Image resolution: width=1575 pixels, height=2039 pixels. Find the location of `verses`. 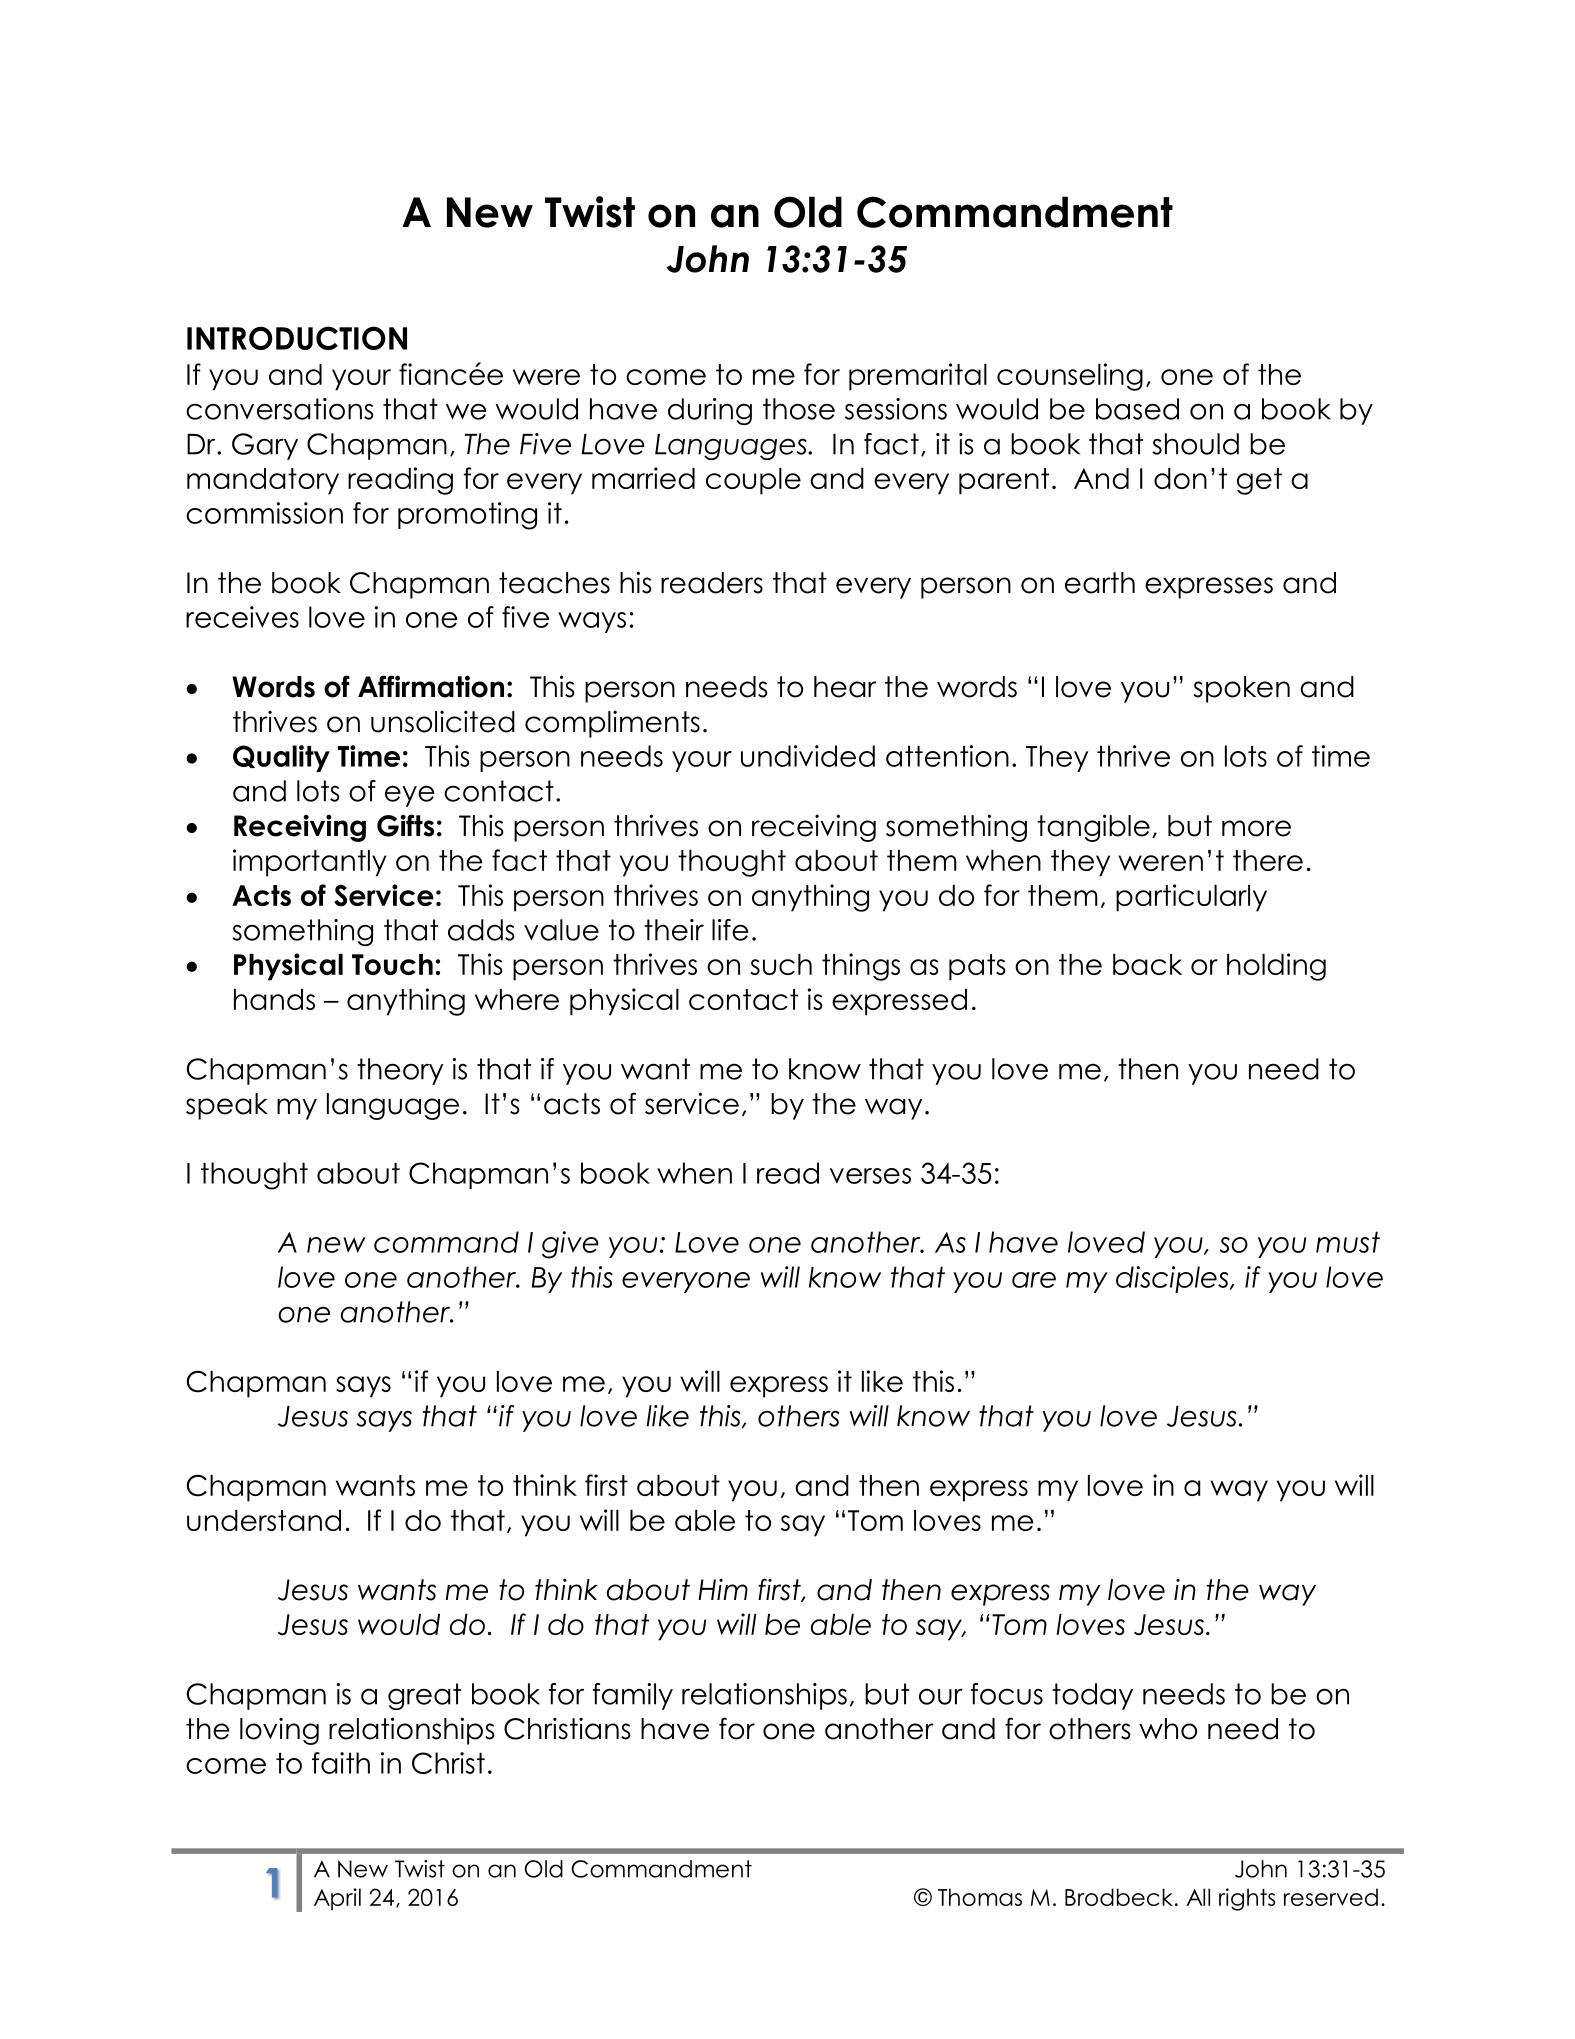

verses is located at coordinates (870, 1176).
